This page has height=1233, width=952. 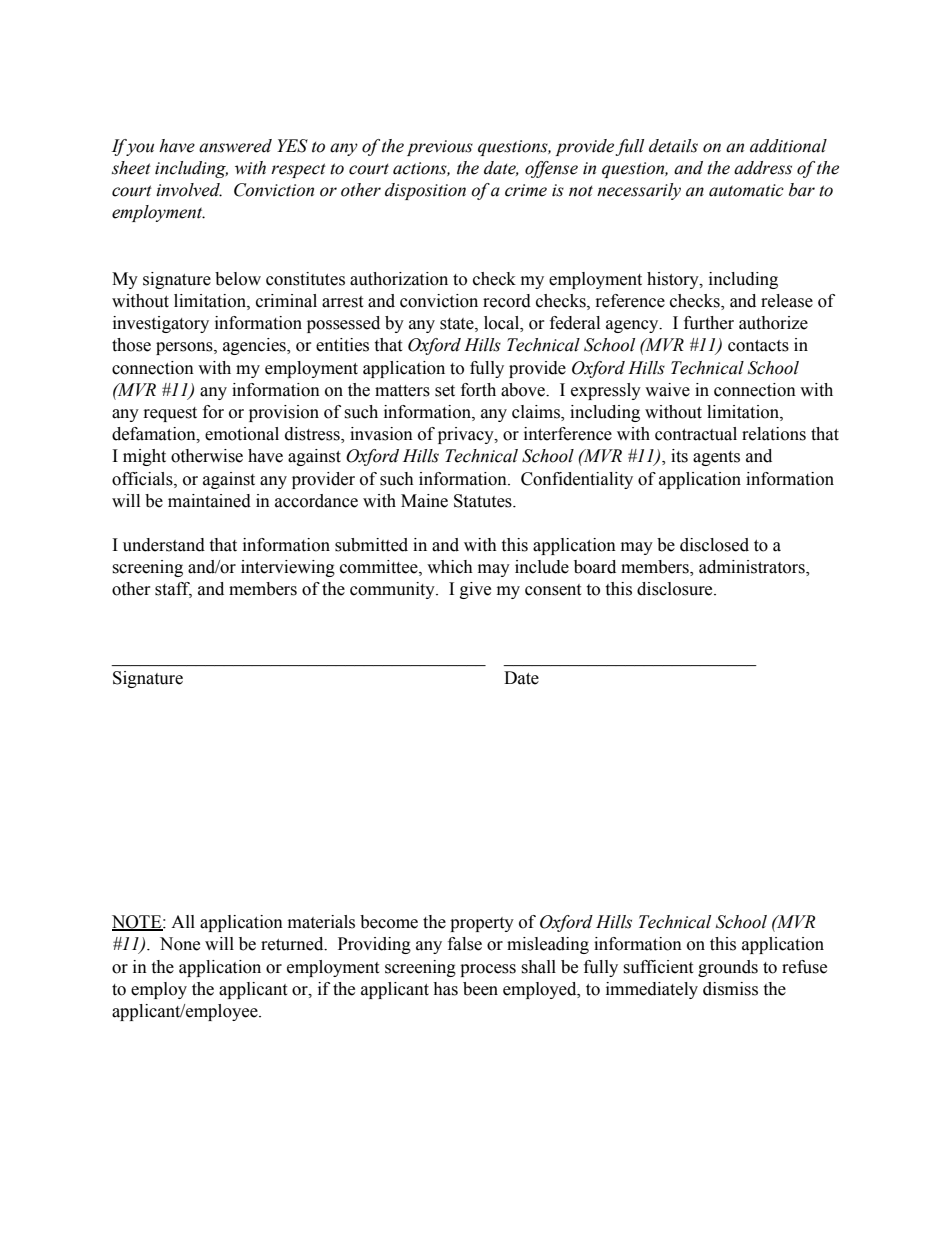 What do you see at coordinates (440, 148) in the page?
I see `previous` at bounding box center [440, 148].
